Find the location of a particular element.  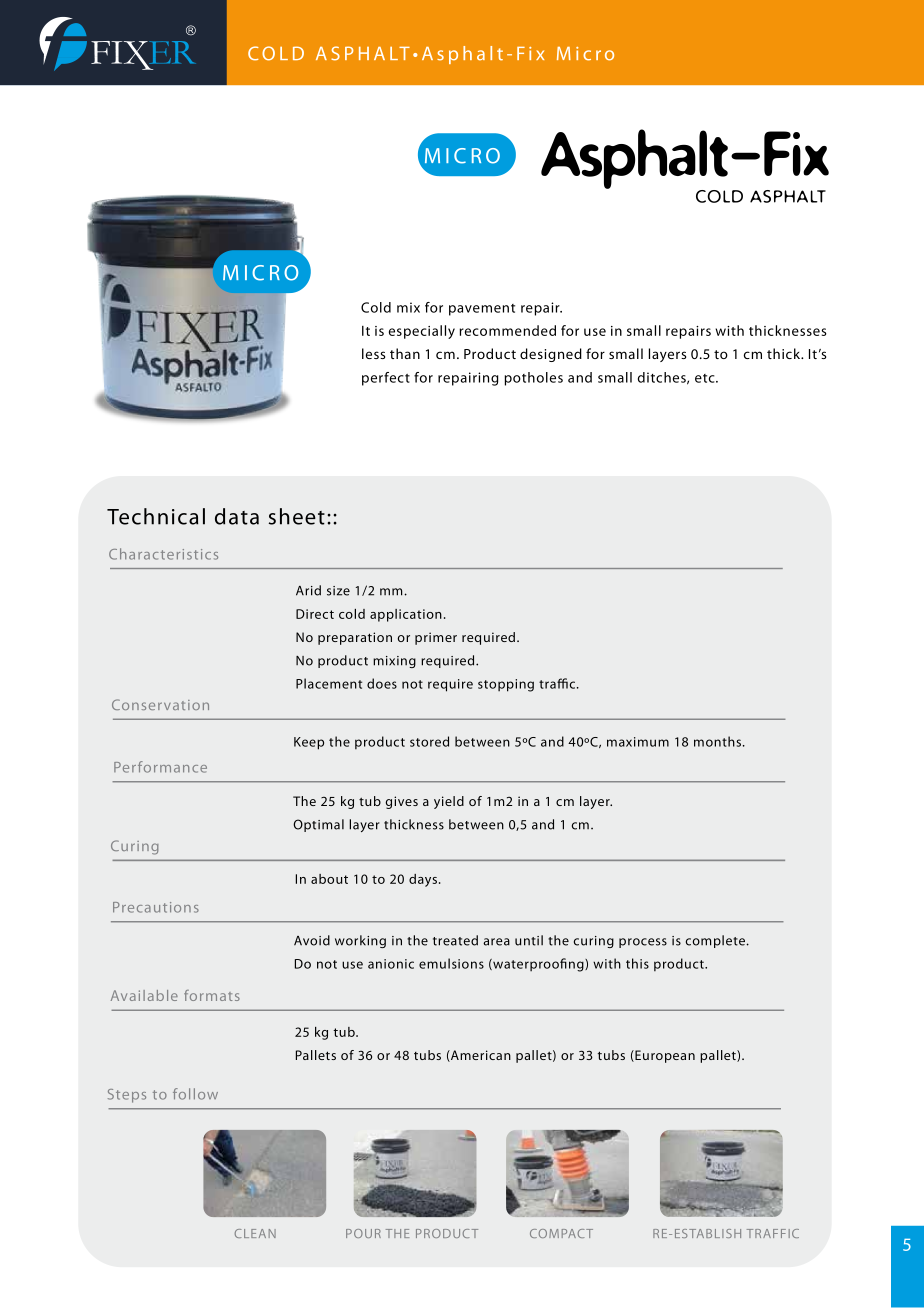

process is located at coordinates (643, 943).
